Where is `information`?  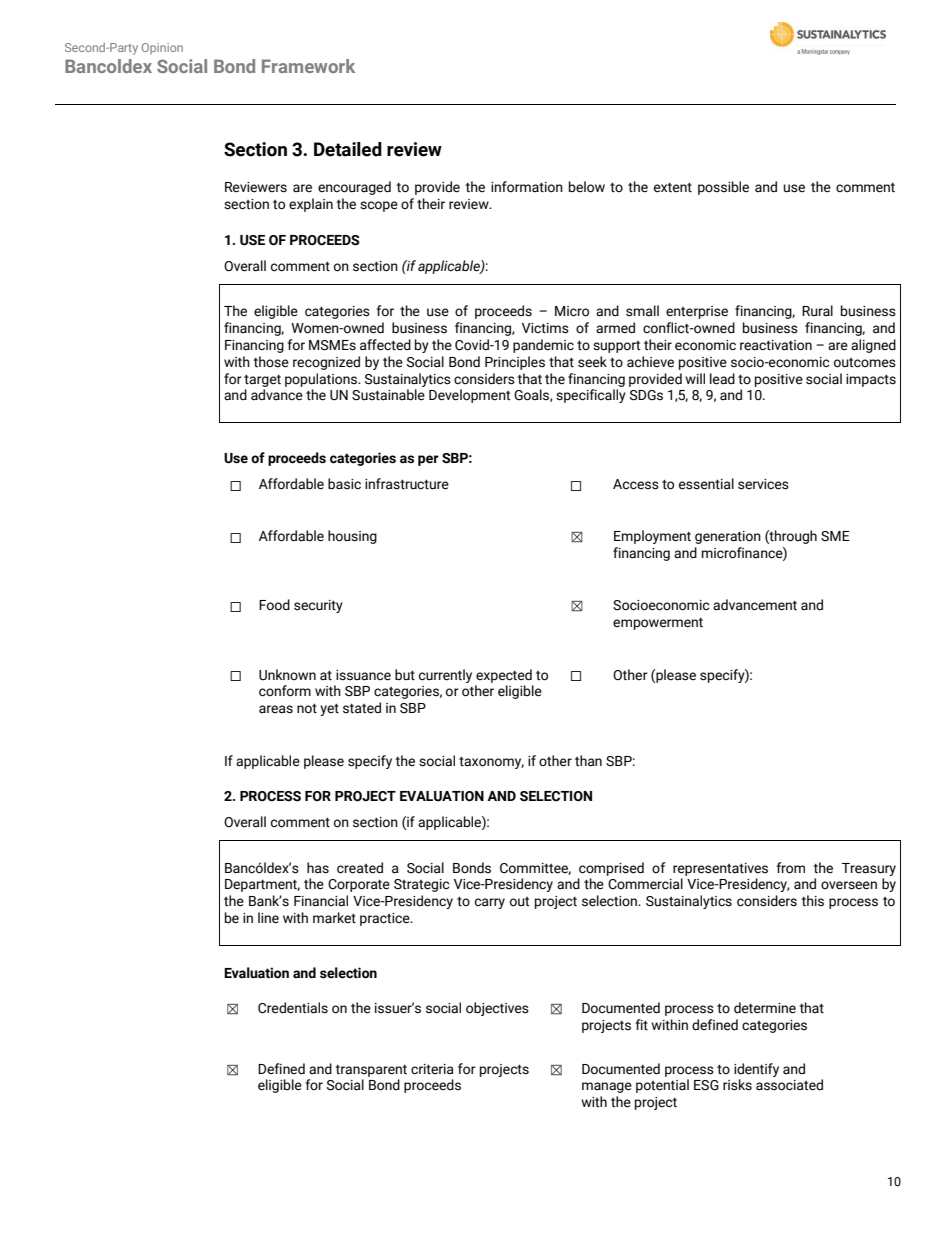 information is located at coordinates (527, 187).
